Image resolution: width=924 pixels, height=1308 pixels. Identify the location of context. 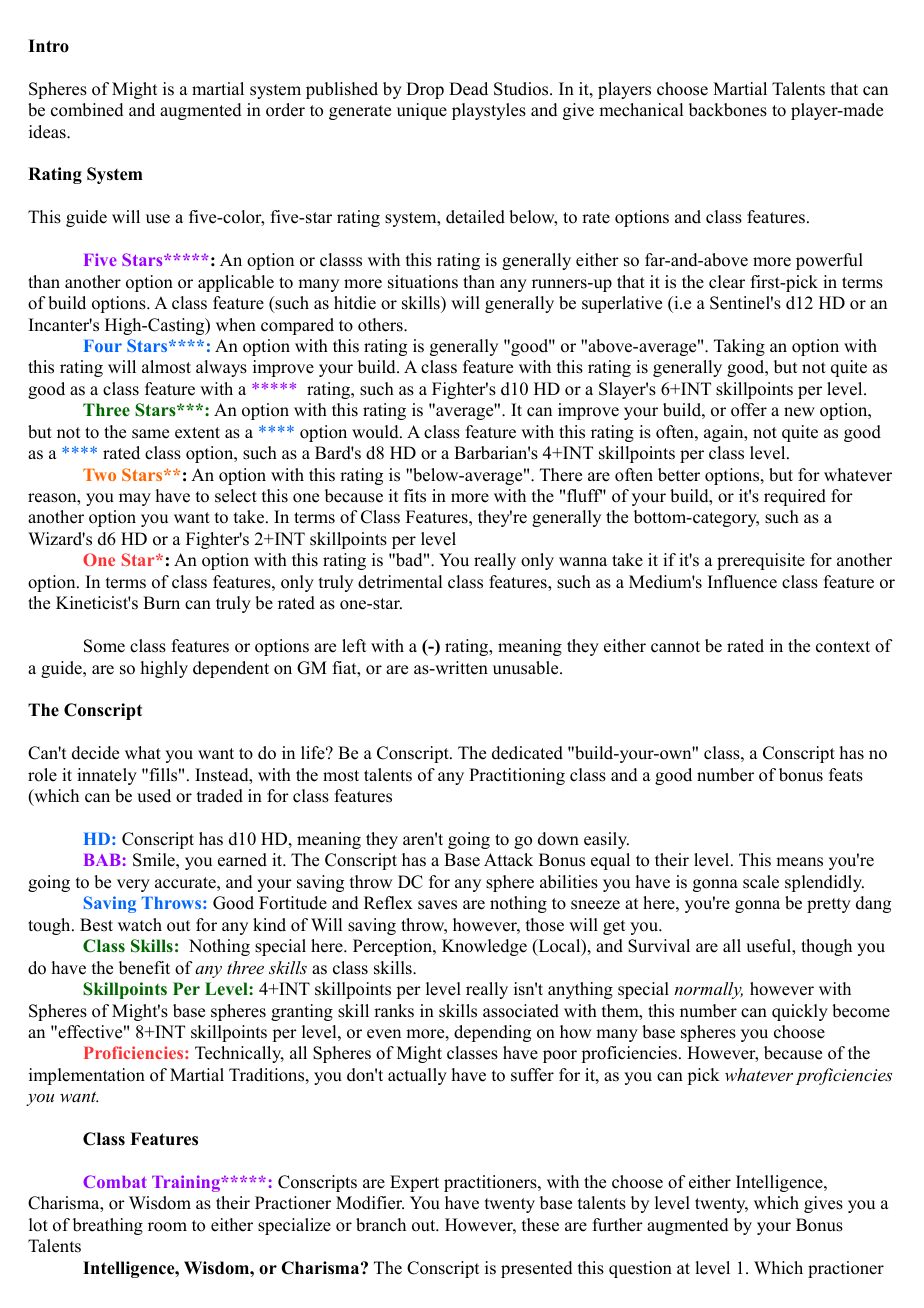
(843, 647).
